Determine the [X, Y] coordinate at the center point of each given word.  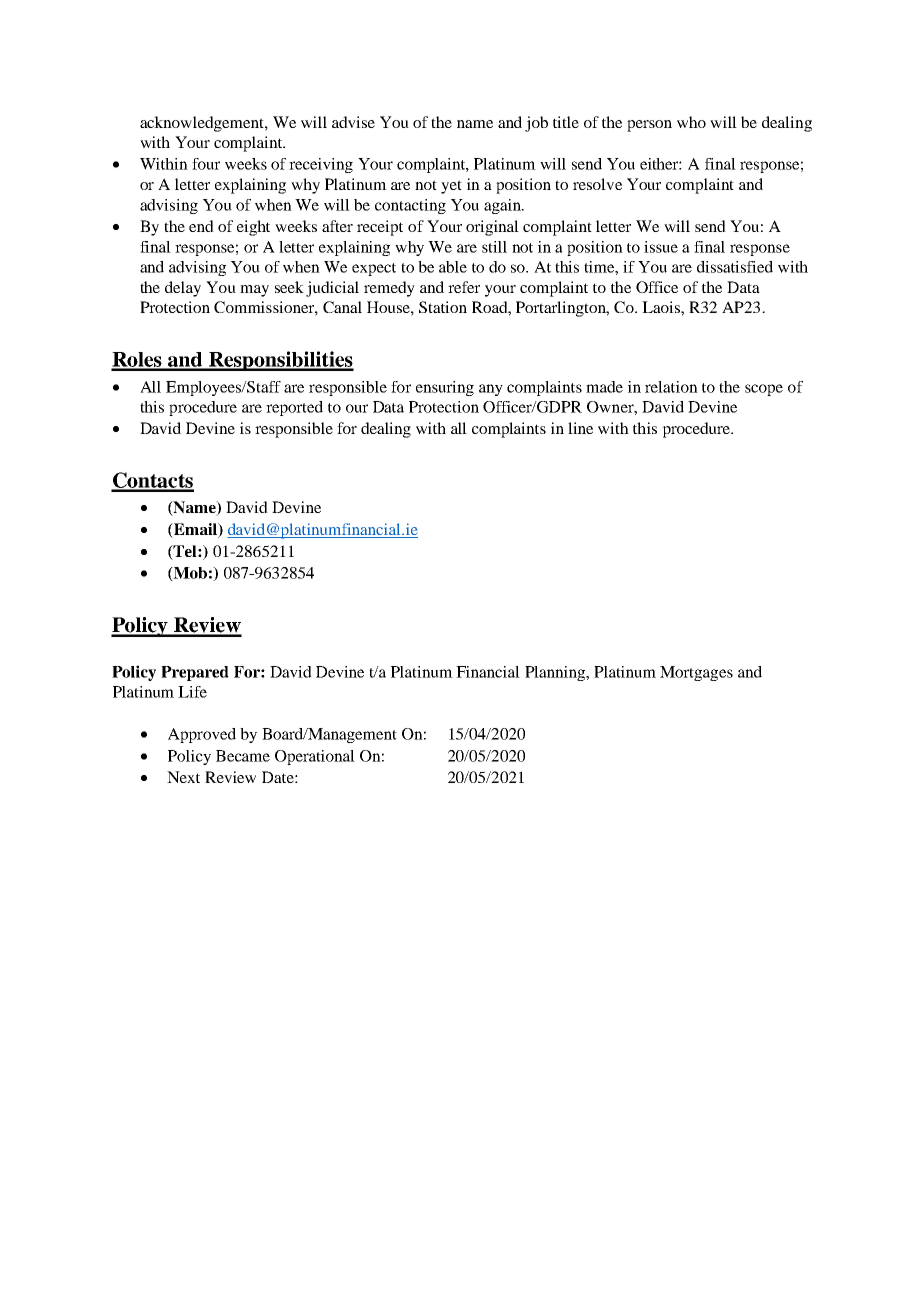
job [536, 124]
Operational [315, 757]
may [254, 291]
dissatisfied [735, 267]
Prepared [195, 673]
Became [243, 756]
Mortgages [696, 673]
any [491, 390]
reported [294, 408]
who [691, 122]
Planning [556, 673]
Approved [202, 735]
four [206, 164]
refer [464, 287]
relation [671, 387]
